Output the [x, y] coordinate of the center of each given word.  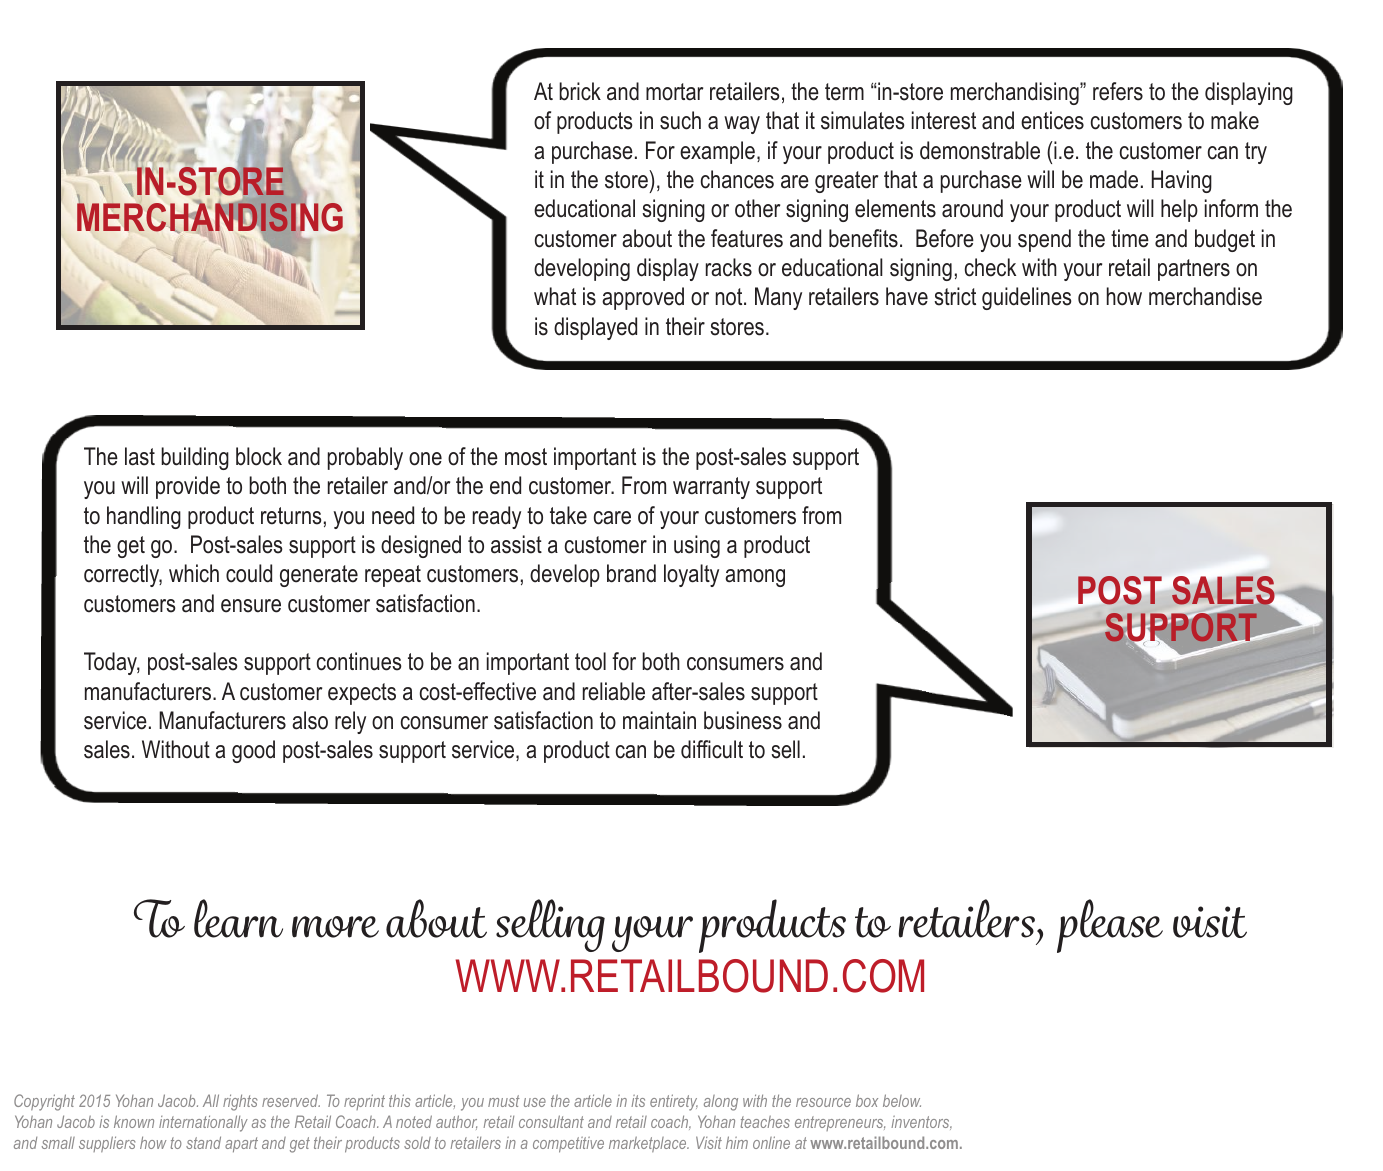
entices [1052, 120]
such [680, 120]
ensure [251, 606]
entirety [674, 1102]
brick [580, 91]
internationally [203, 1123]
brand [631, 573]
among [755, 578]
